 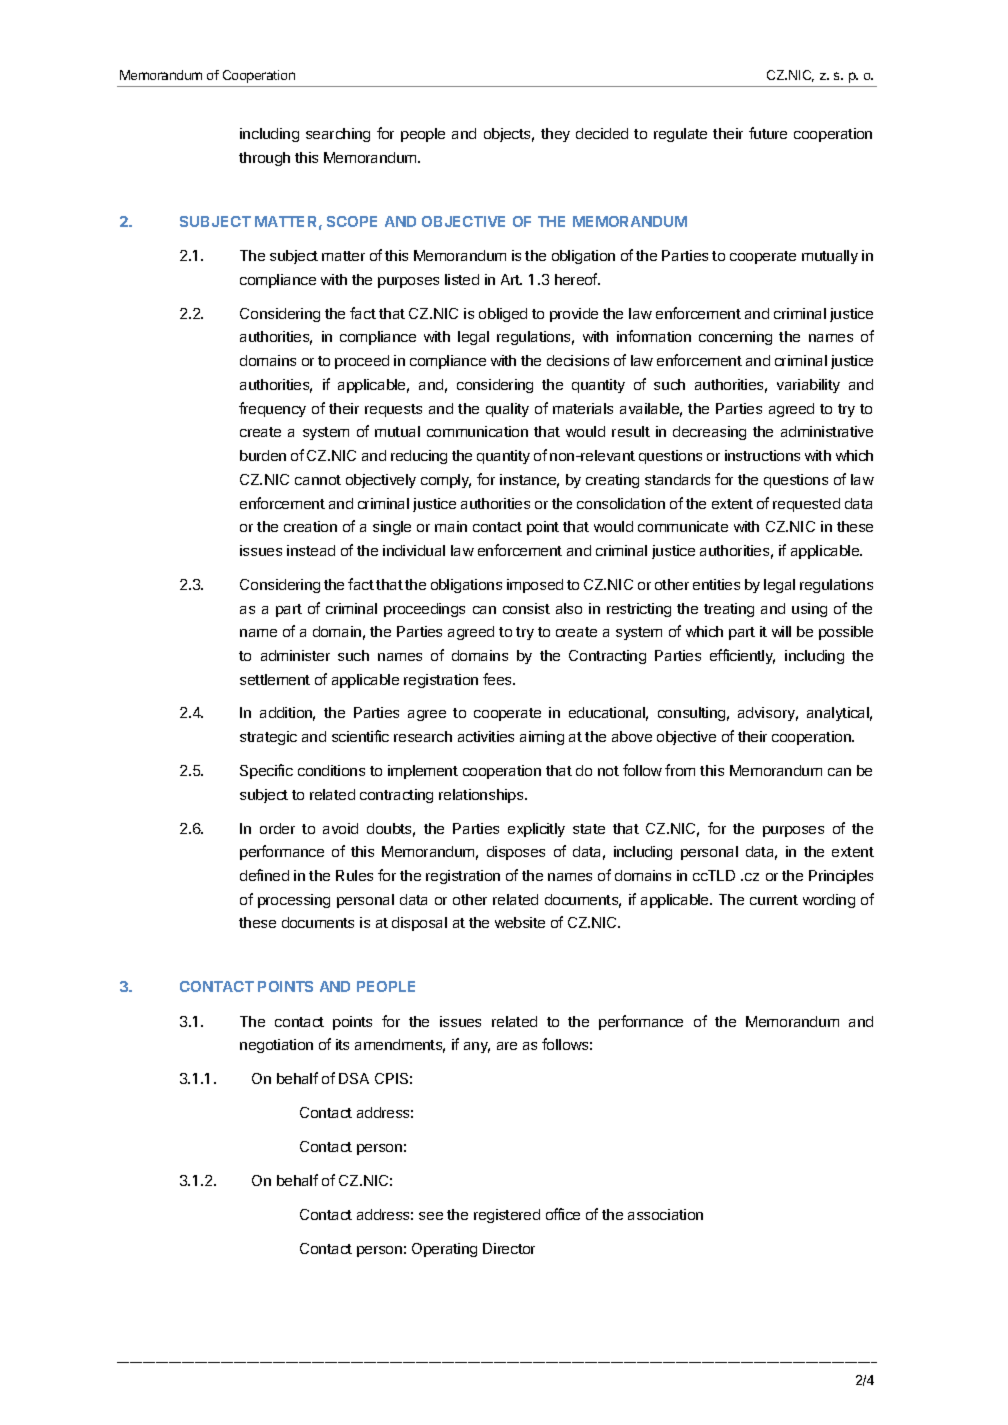 I want to click on conditions, so click(x=331, y=770).
